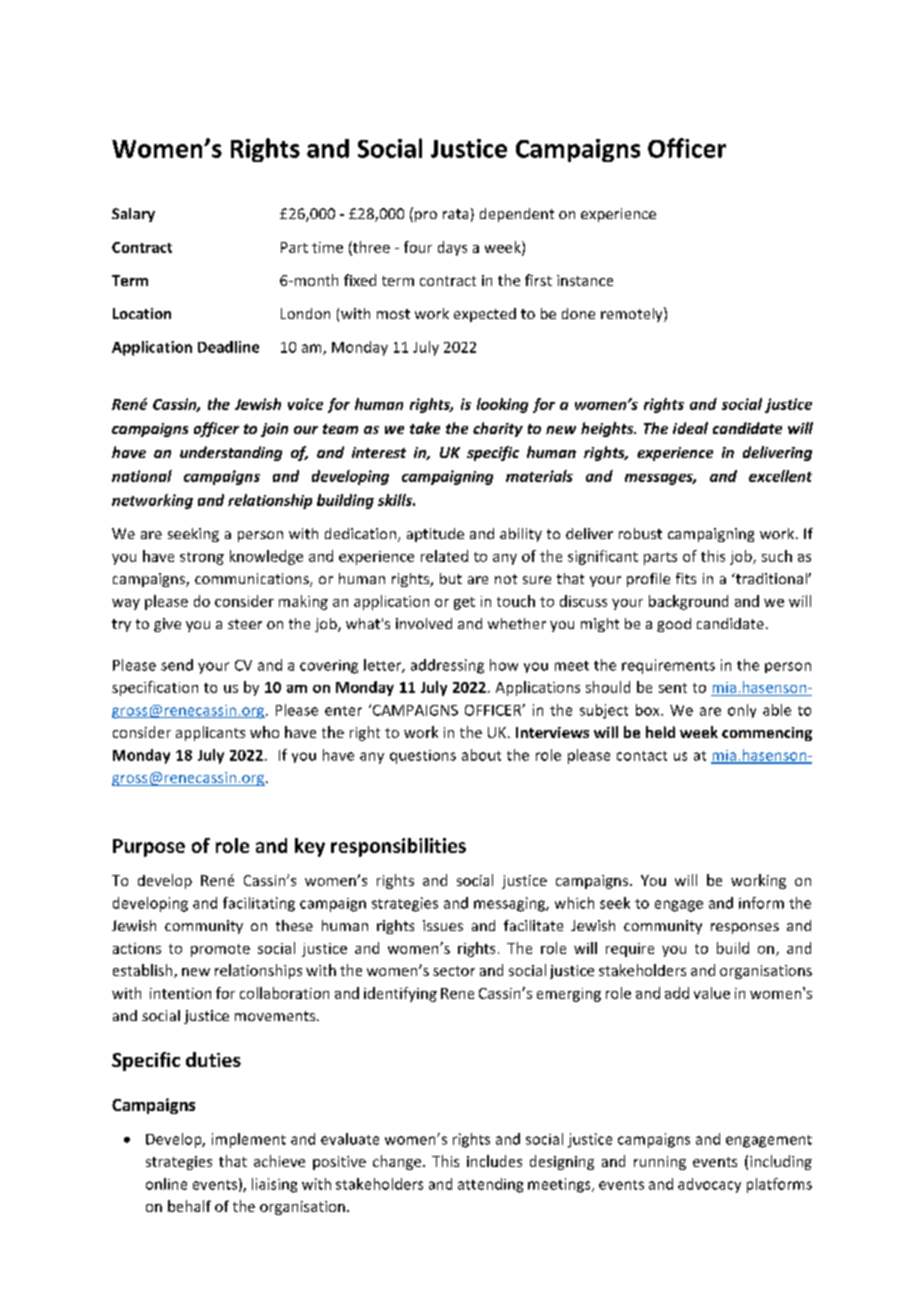  I want to click on remotely, so click(633, 314).
